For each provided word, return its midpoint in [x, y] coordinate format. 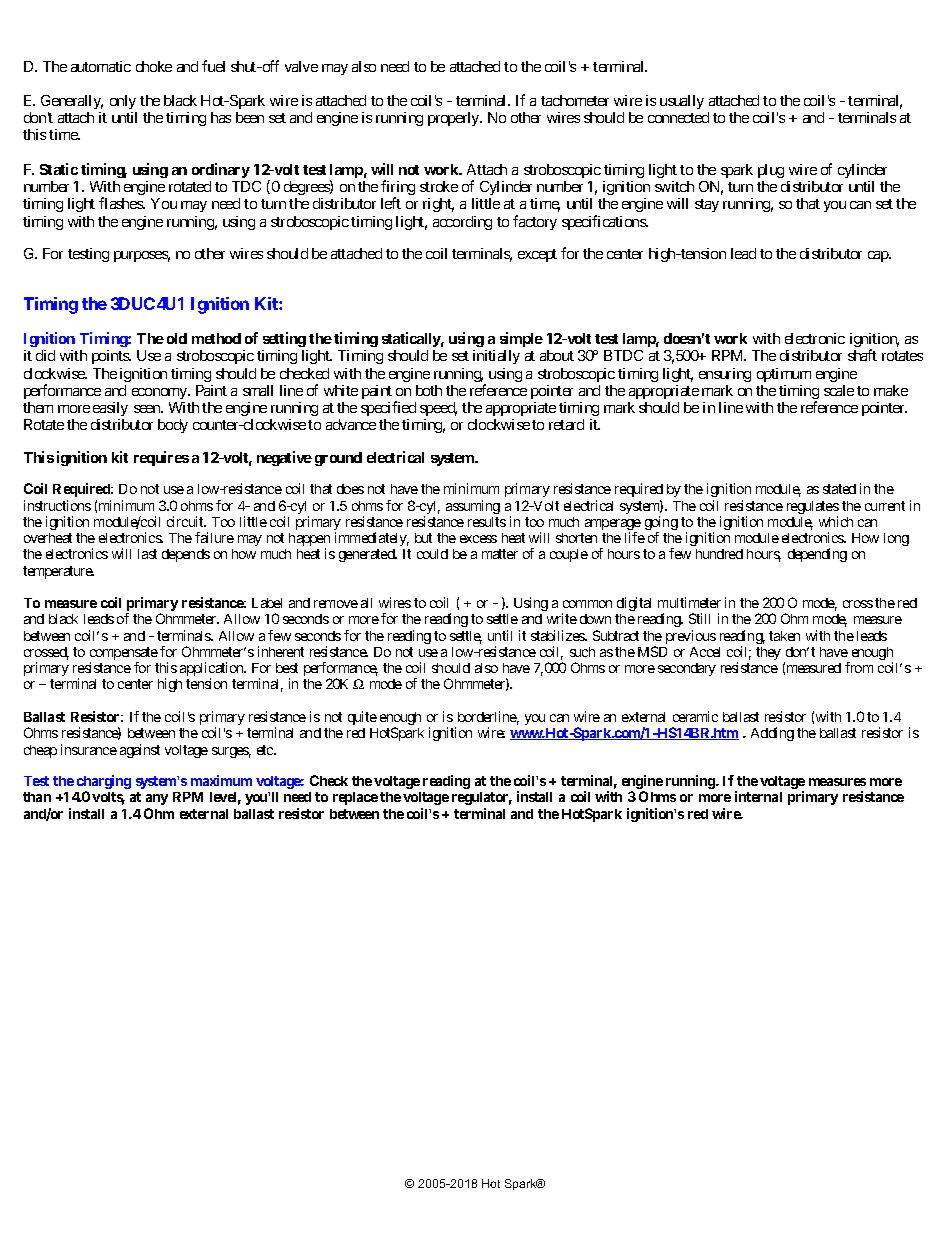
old [177, 338]
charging [104, 783]
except [537, 255]
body [173, 426]
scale [839, 390]
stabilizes [558, 635]
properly [454, 119]
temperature [58, 572]
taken [784, 636]
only [123, 102]
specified [388, 408]
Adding [772, 734]
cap [879, 256]
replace [355, 798]
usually [682, 102]
